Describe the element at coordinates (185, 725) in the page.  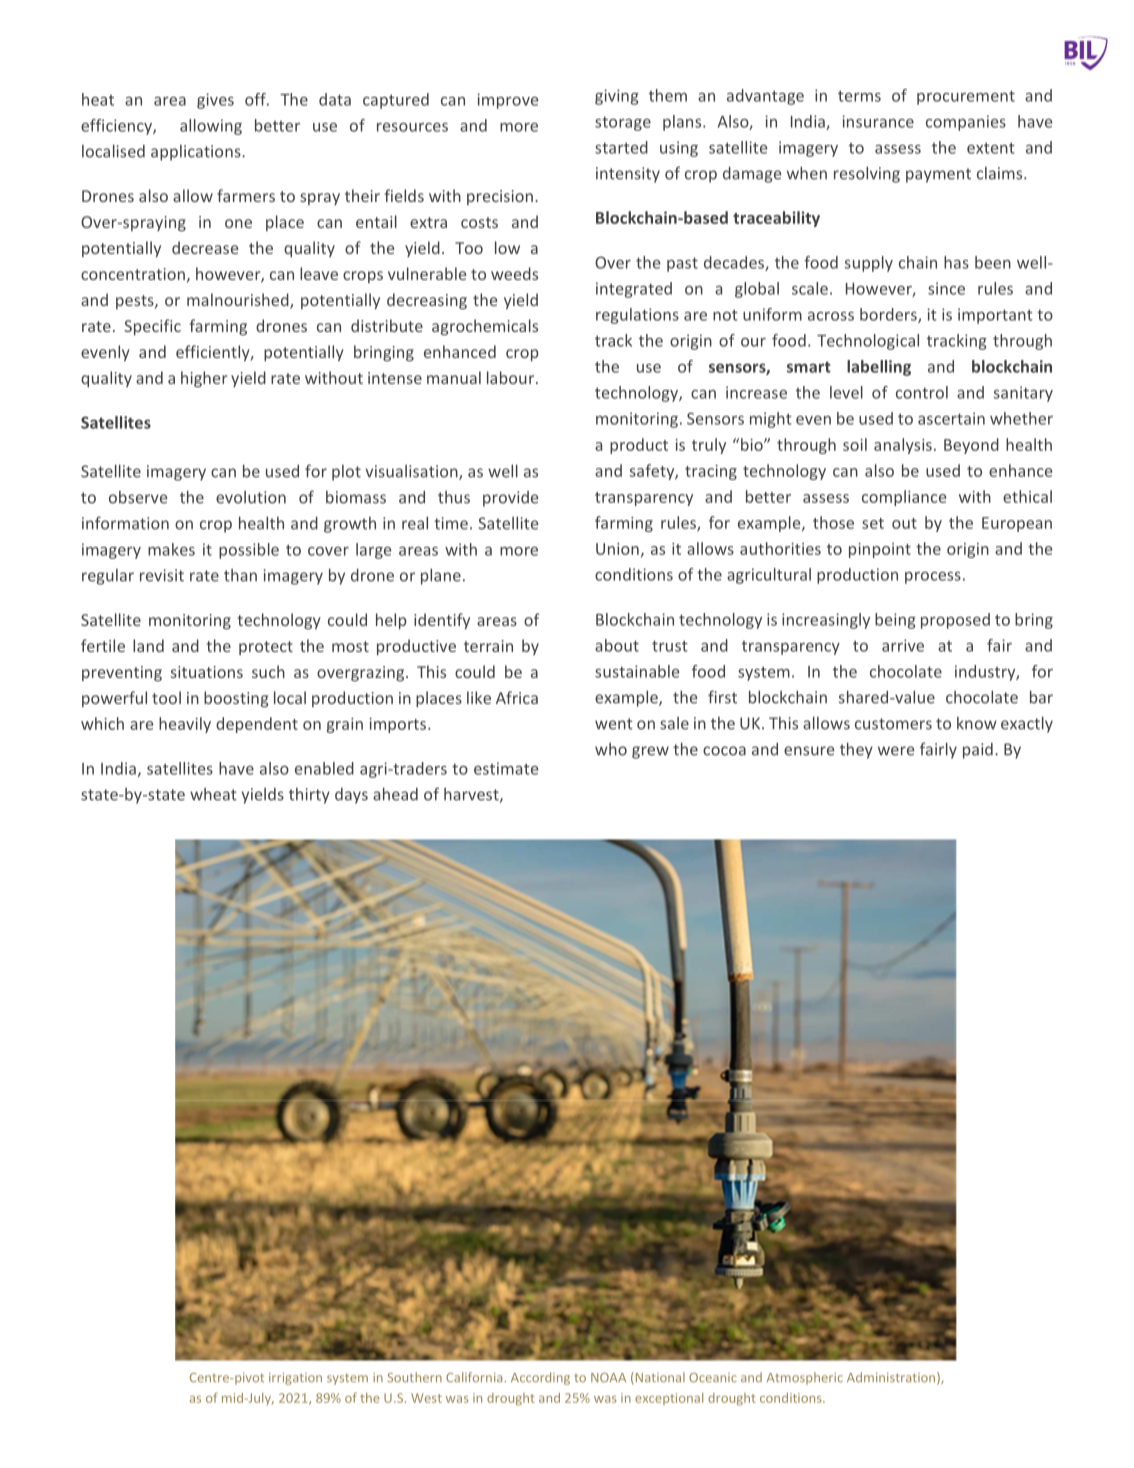
I see `heavily` at that location.
